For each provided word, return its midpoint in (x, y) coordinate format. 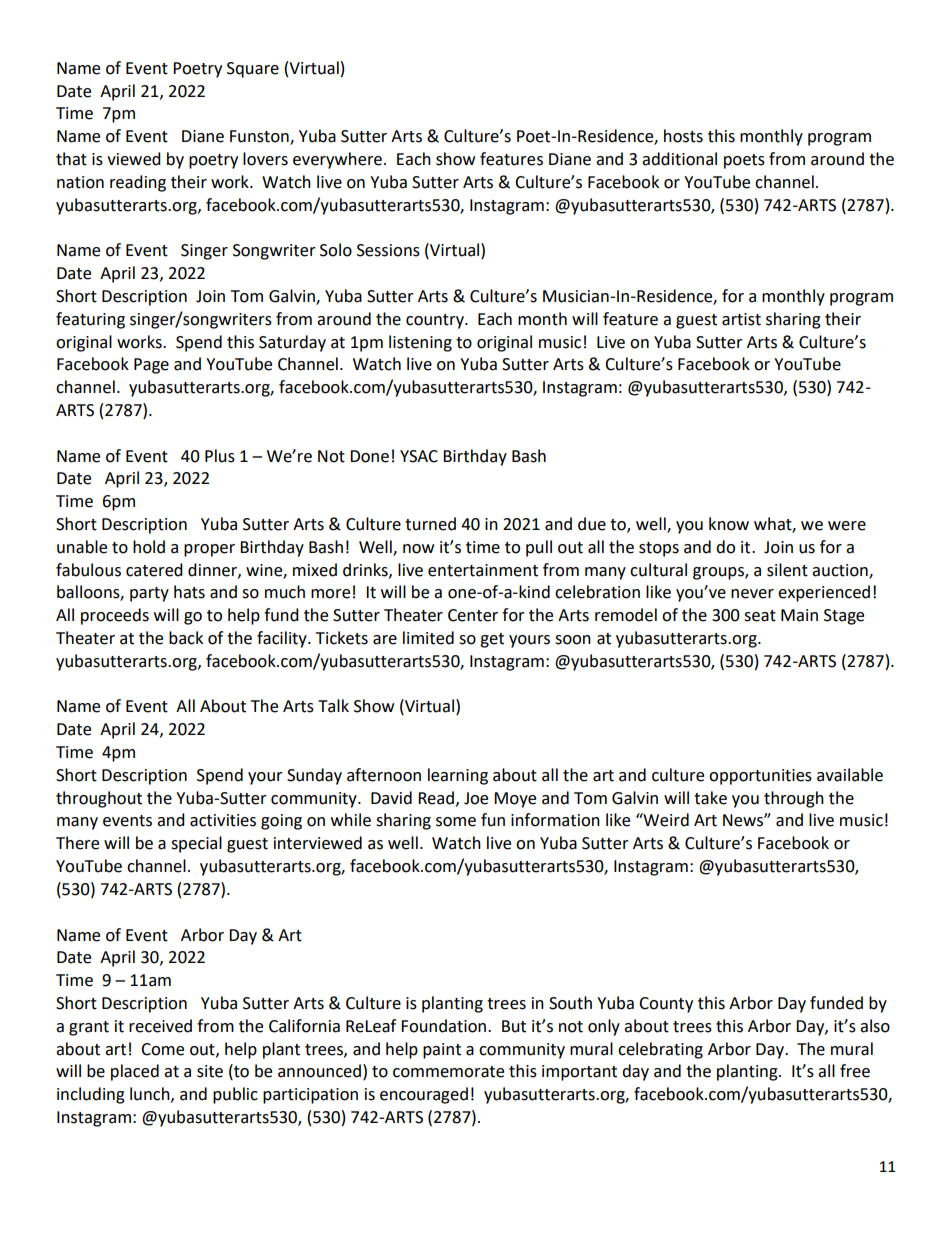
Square (253, 70)
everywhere (337, 160)
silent (787, 570)
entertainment (483, 570)
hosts (683, 136)
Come (162, 1049)
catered (154, 570)
